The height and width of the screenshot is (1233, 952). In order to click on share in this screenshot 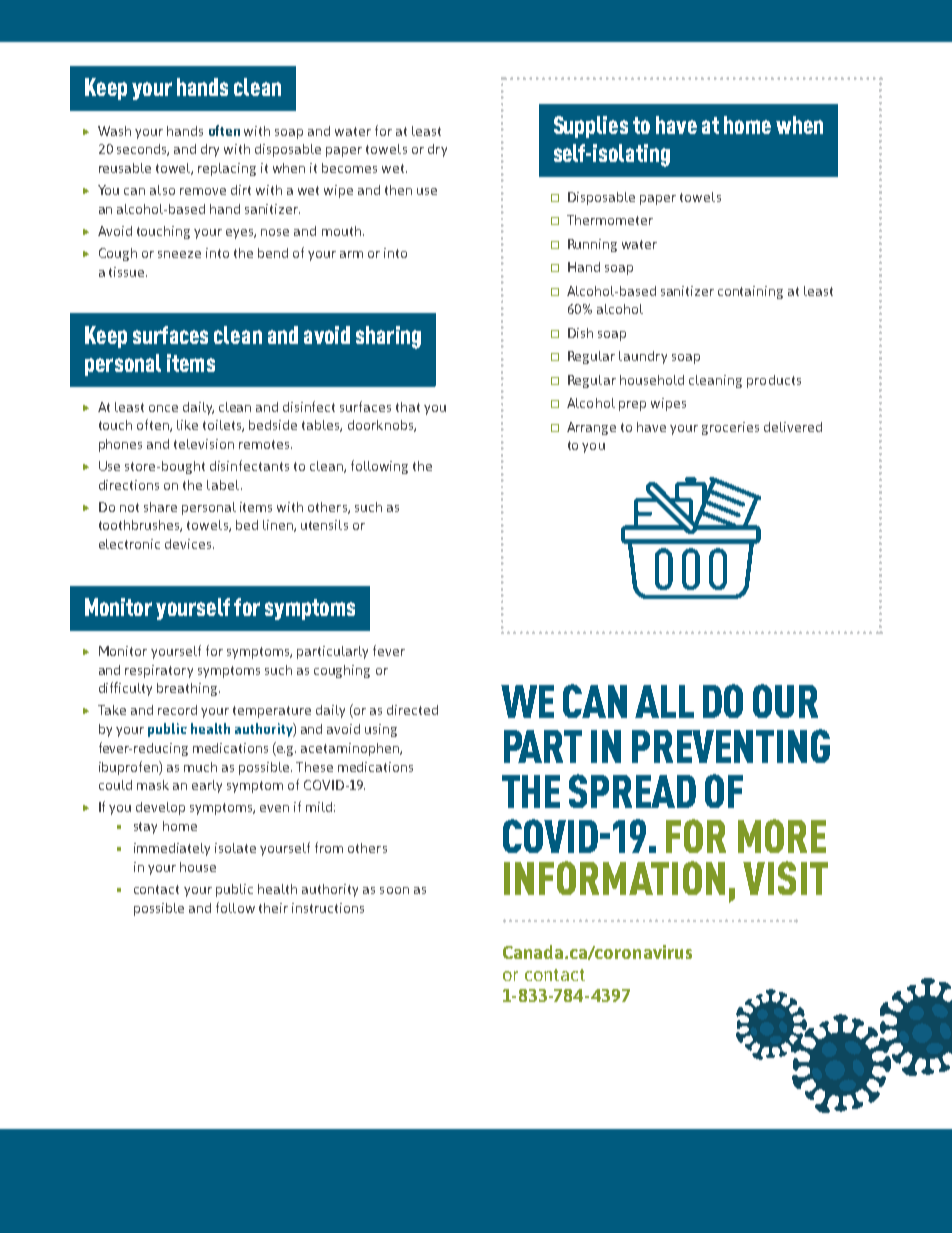, I will do `click(160, 507)`.
